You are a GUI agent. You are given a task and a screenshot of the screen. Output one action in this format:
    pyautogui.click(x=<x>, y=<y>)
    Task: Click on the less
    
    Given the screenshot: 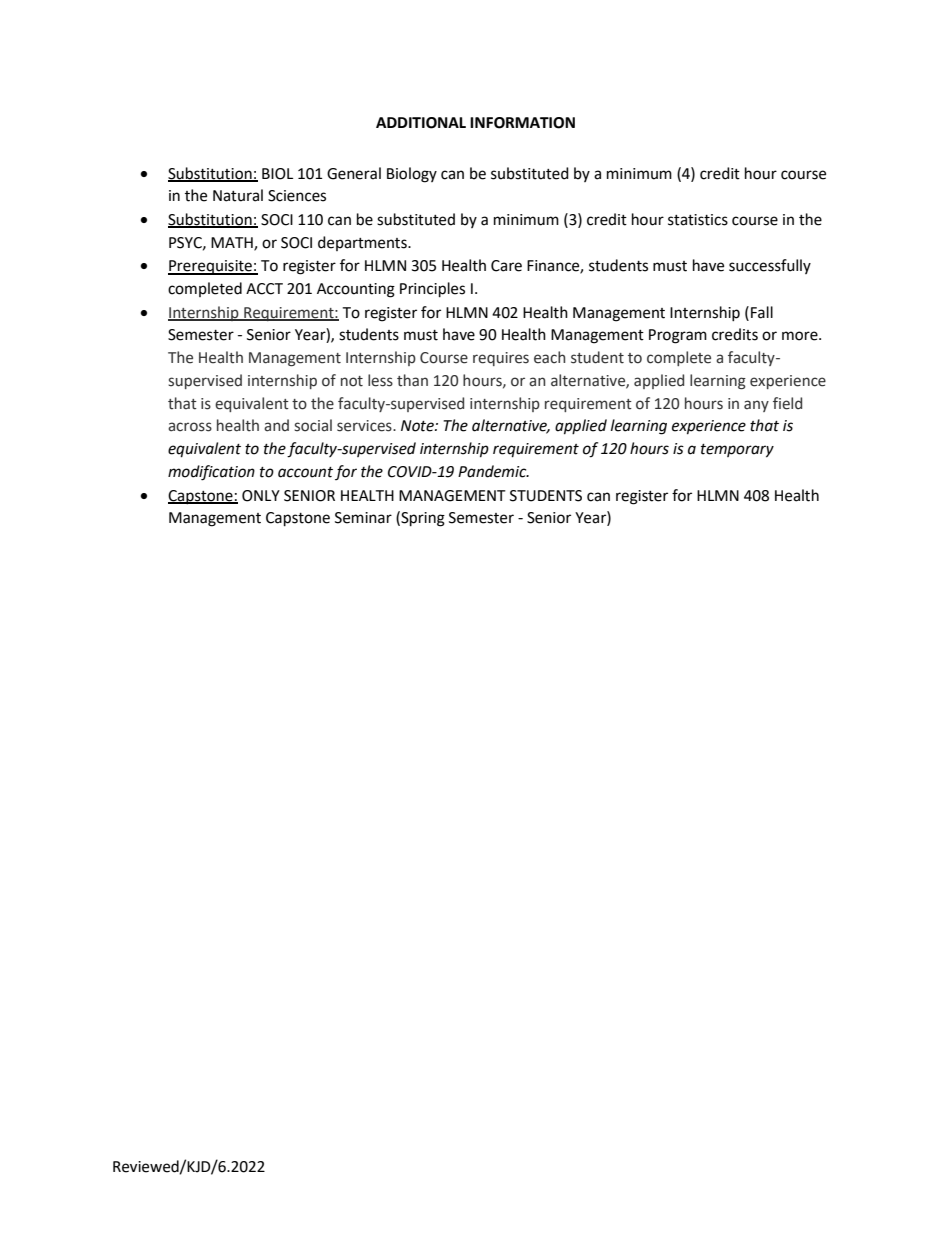 What is the action you would take?
    pyautogui.click(x=380, y=380)
